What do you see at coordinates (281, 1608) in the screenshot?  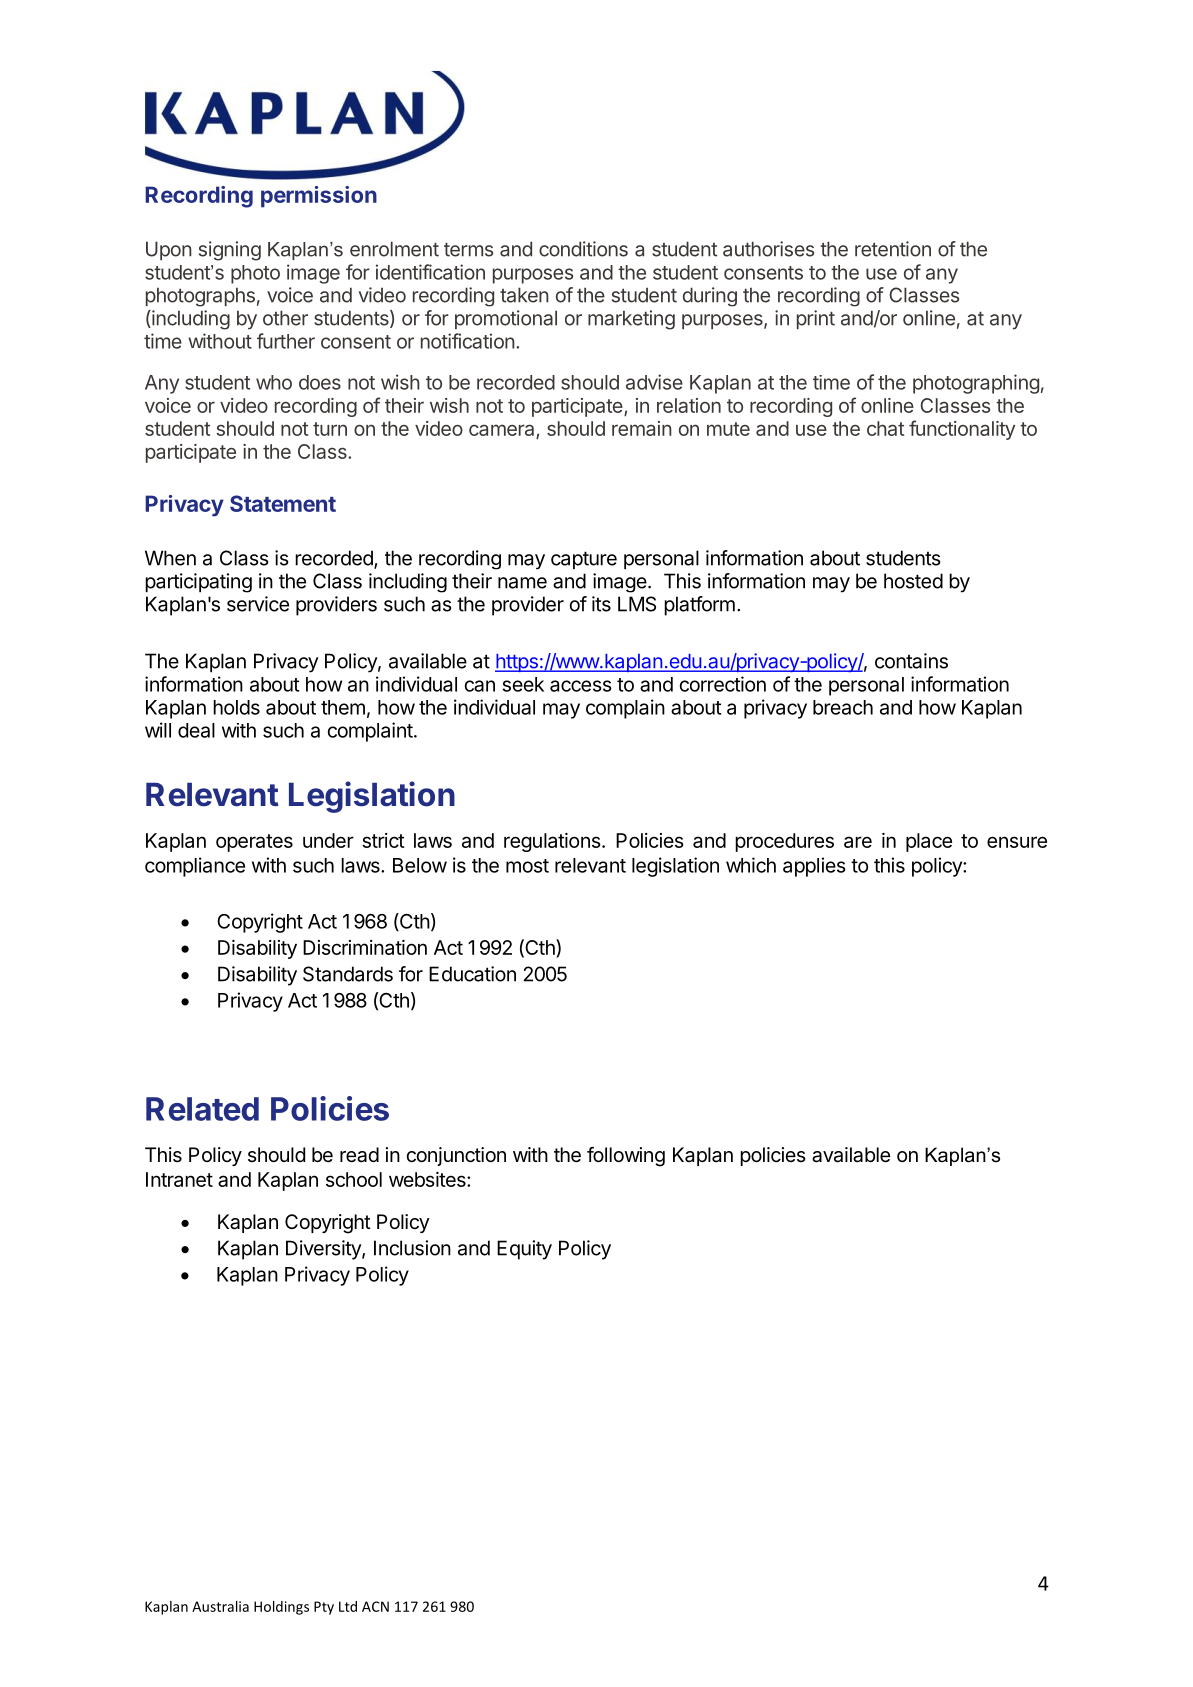 I see `Holdings` at bounding box center [281, 1608].
